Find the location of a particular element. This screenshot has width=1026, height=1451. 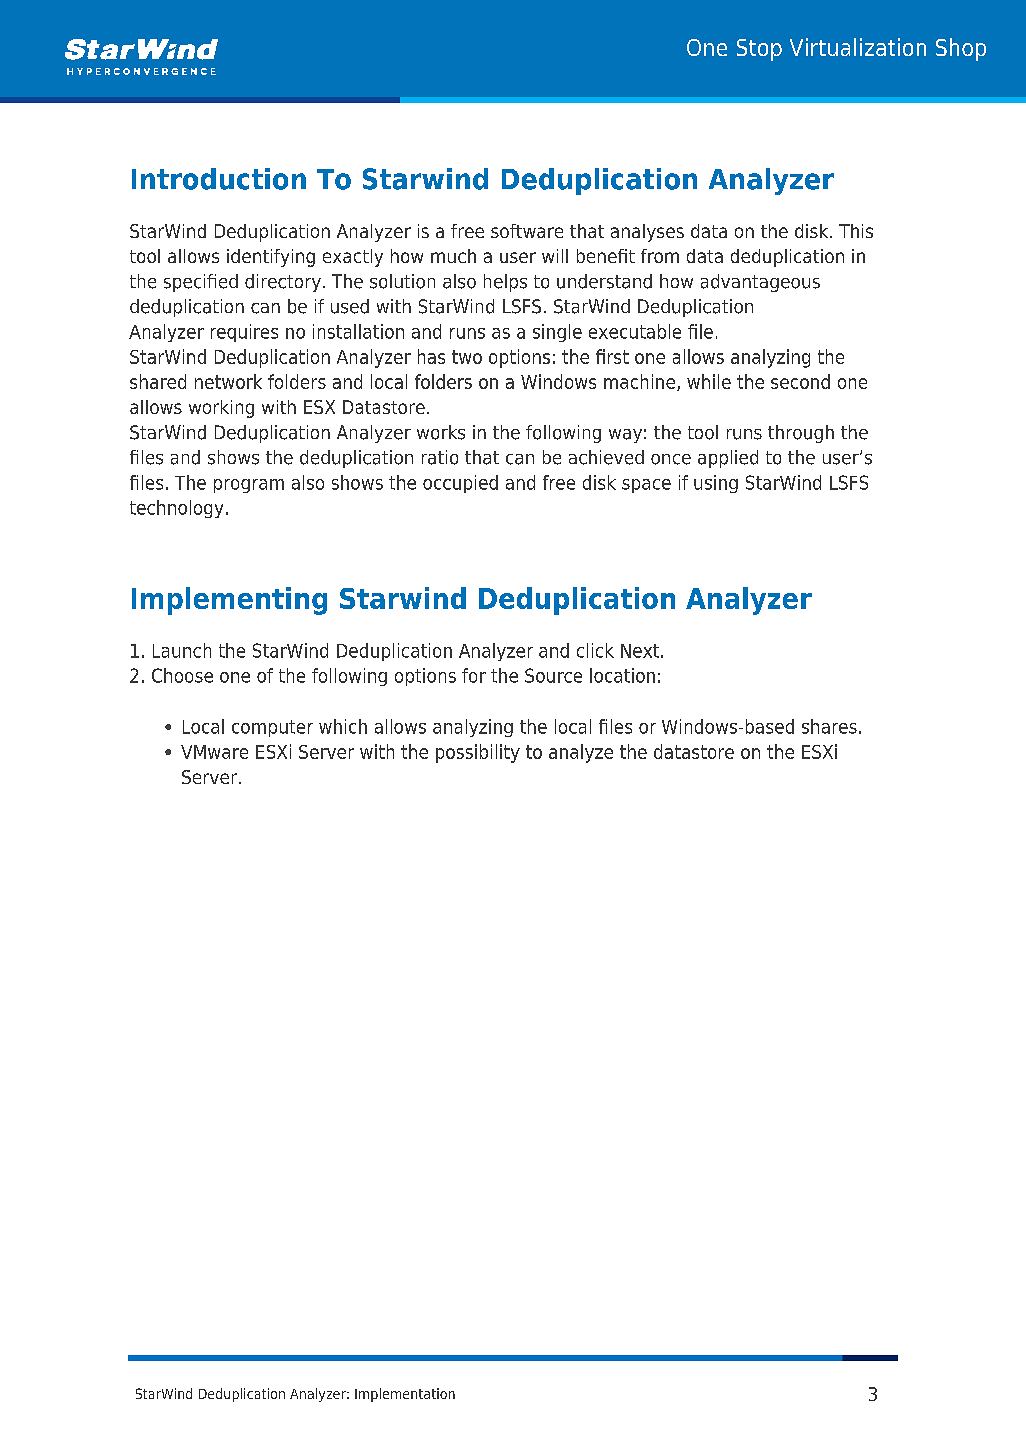

software is located at coordinates (527, 231).
